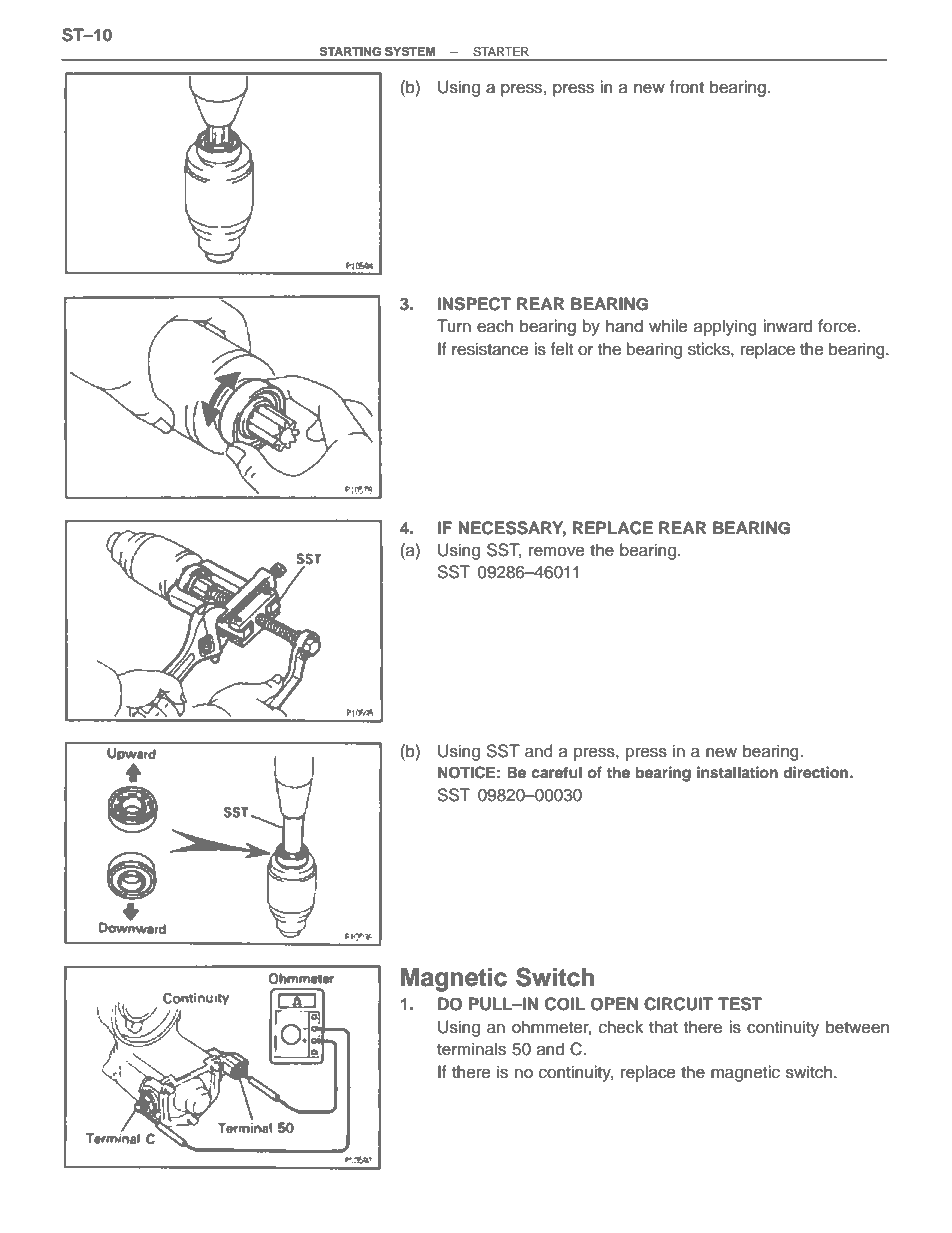 This screenshot has width=952, height=1233. What do you see at coordinates (471, 1049) in the screenshot?
I see `terminals` at bounding box center [471, 1049].
